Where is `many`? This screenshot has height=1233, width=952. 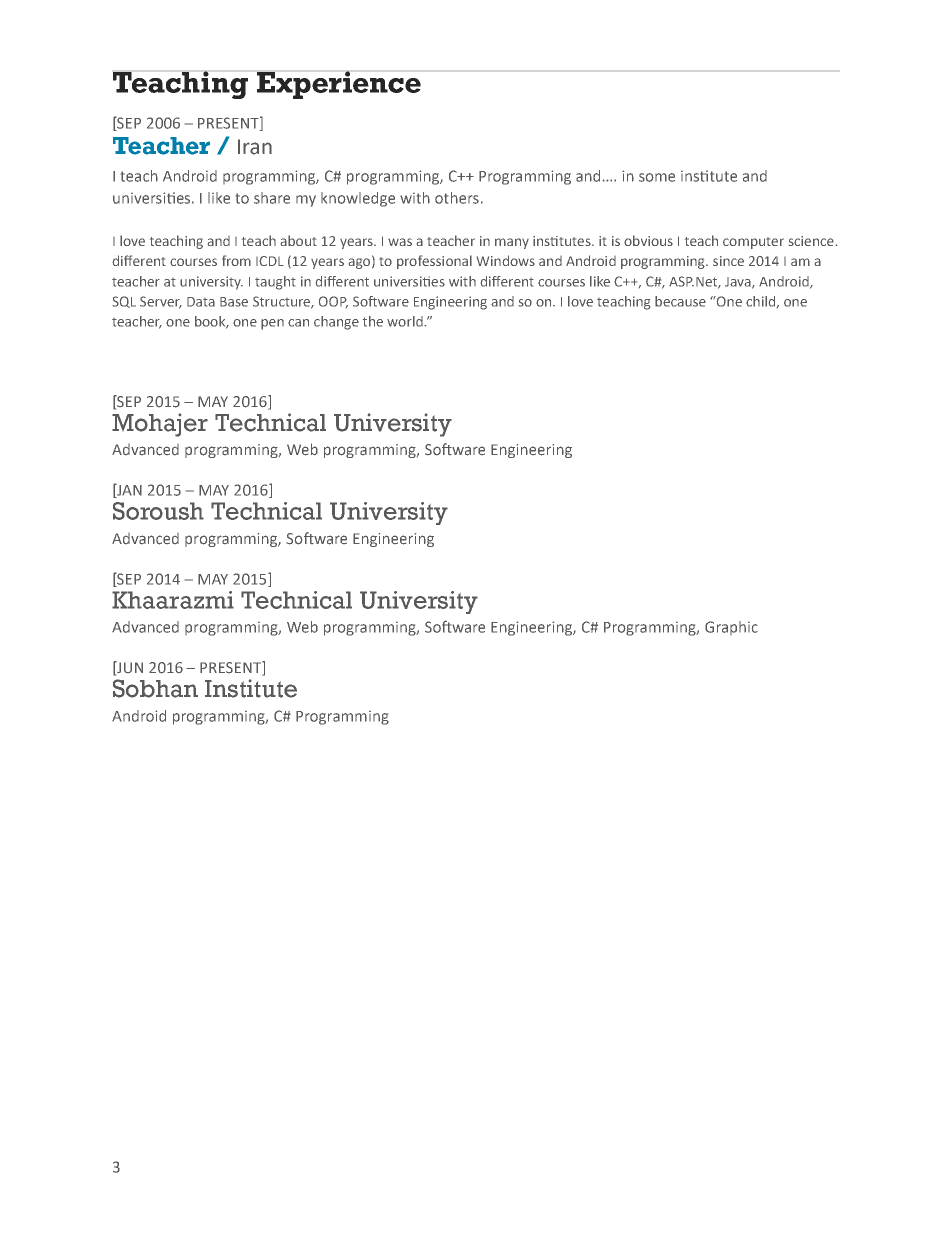 many is located at coordinates (512, 243).
